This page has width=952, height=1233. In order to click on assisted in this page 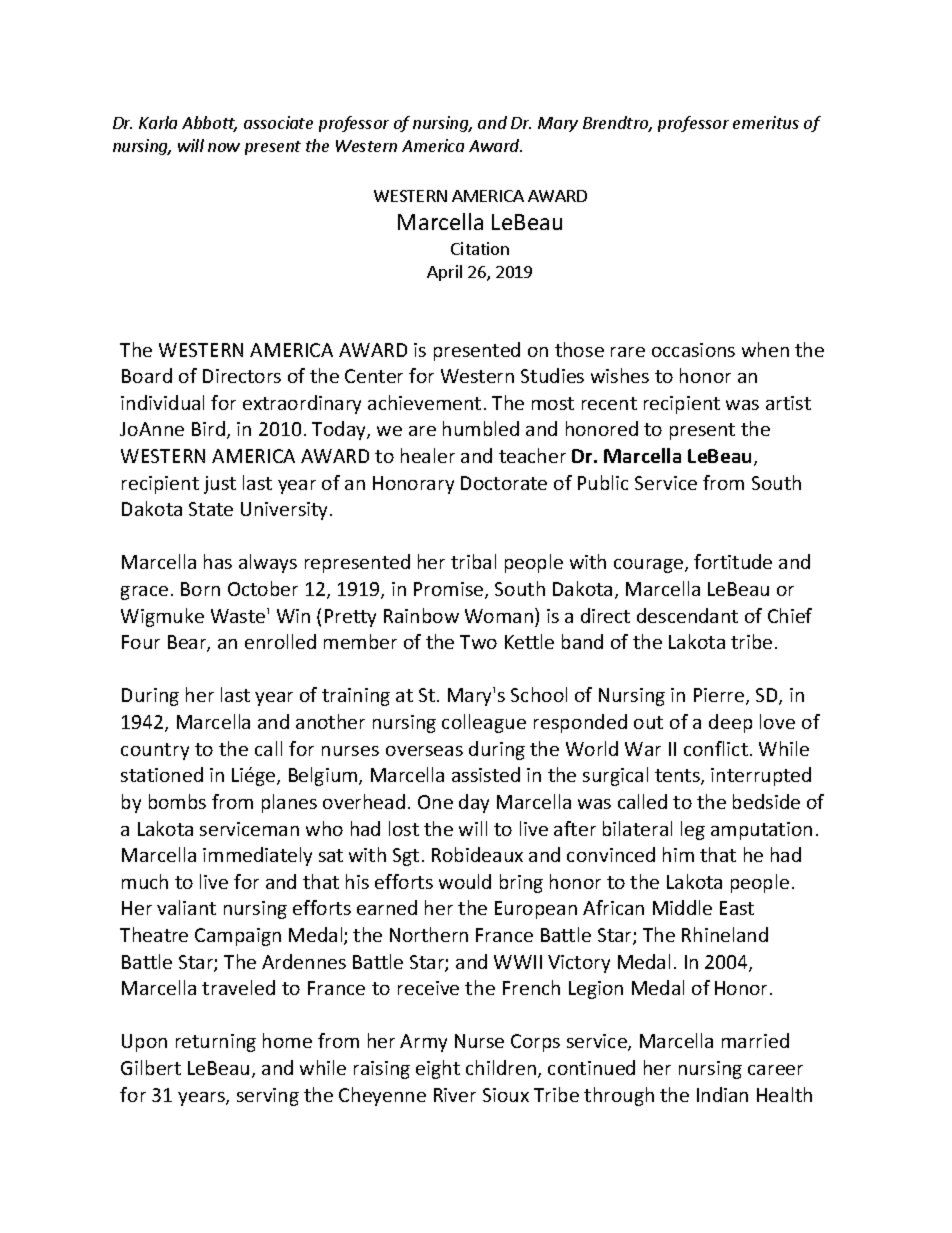, I will do `click(486, 774)`.
